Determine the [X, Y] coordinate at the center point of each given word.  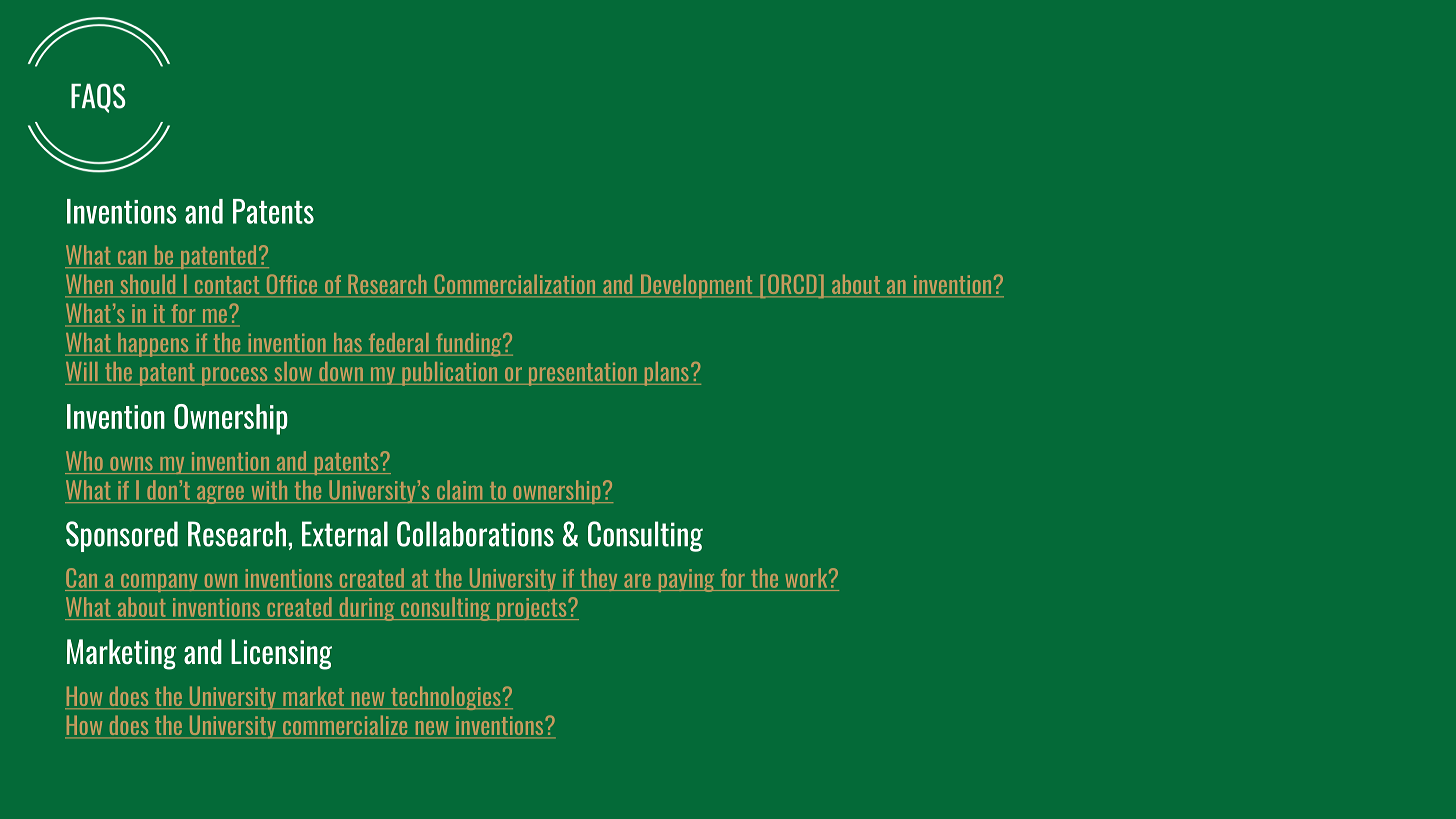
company [159, 583]
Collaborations [475, 534]
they [599, 579]
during [367, 609]
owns [131, 464]
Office [292, 285]
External [345, 534]
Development [696, 286]
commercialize [345, 726]
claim [459, 490]
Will [82, 371]
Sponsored [122, 536]
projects [532, 609]
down [341, 371]
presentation [582, 374]
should [148, 285]
